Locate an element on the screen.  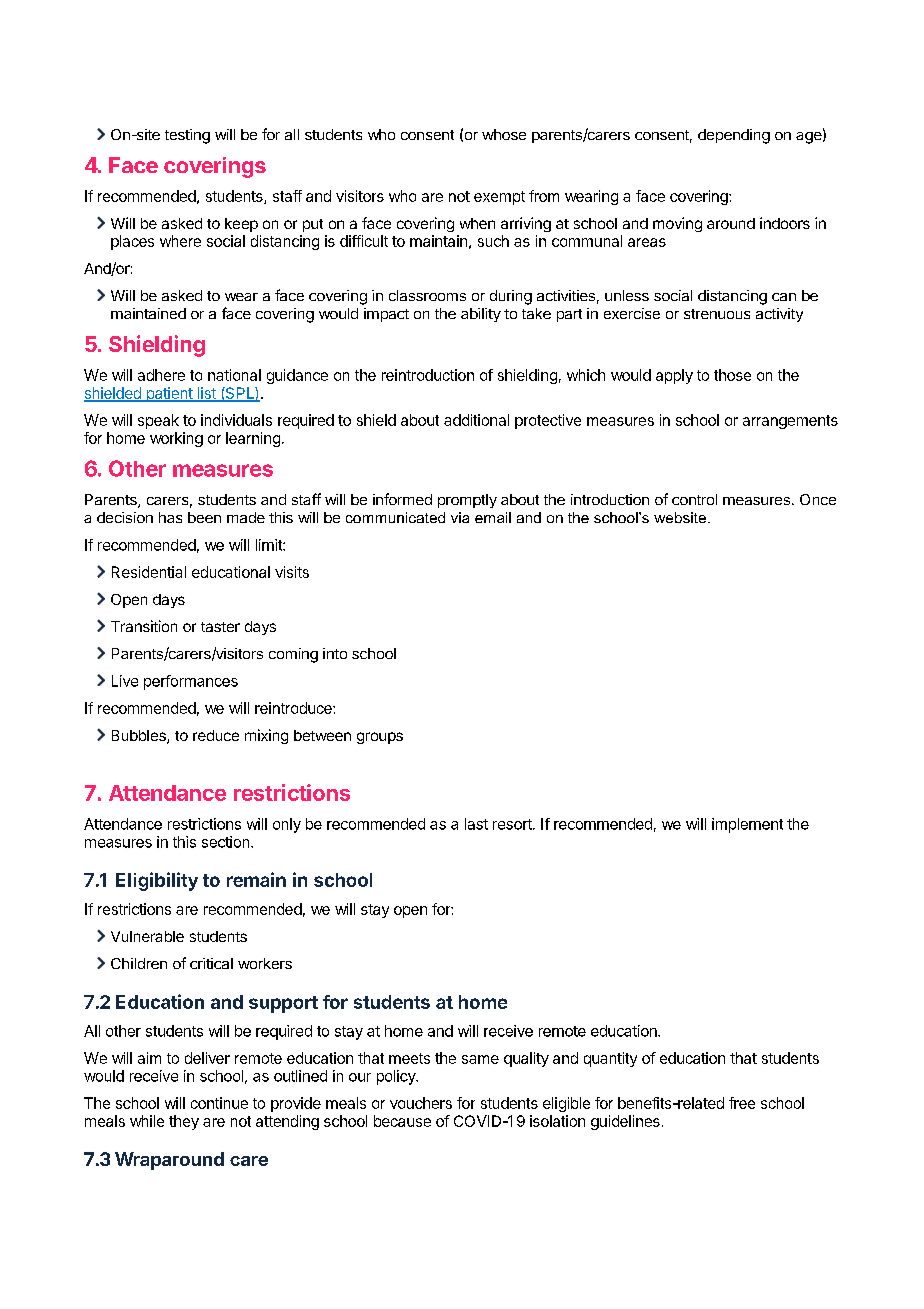
whose is located at coordinates (504, 134).
